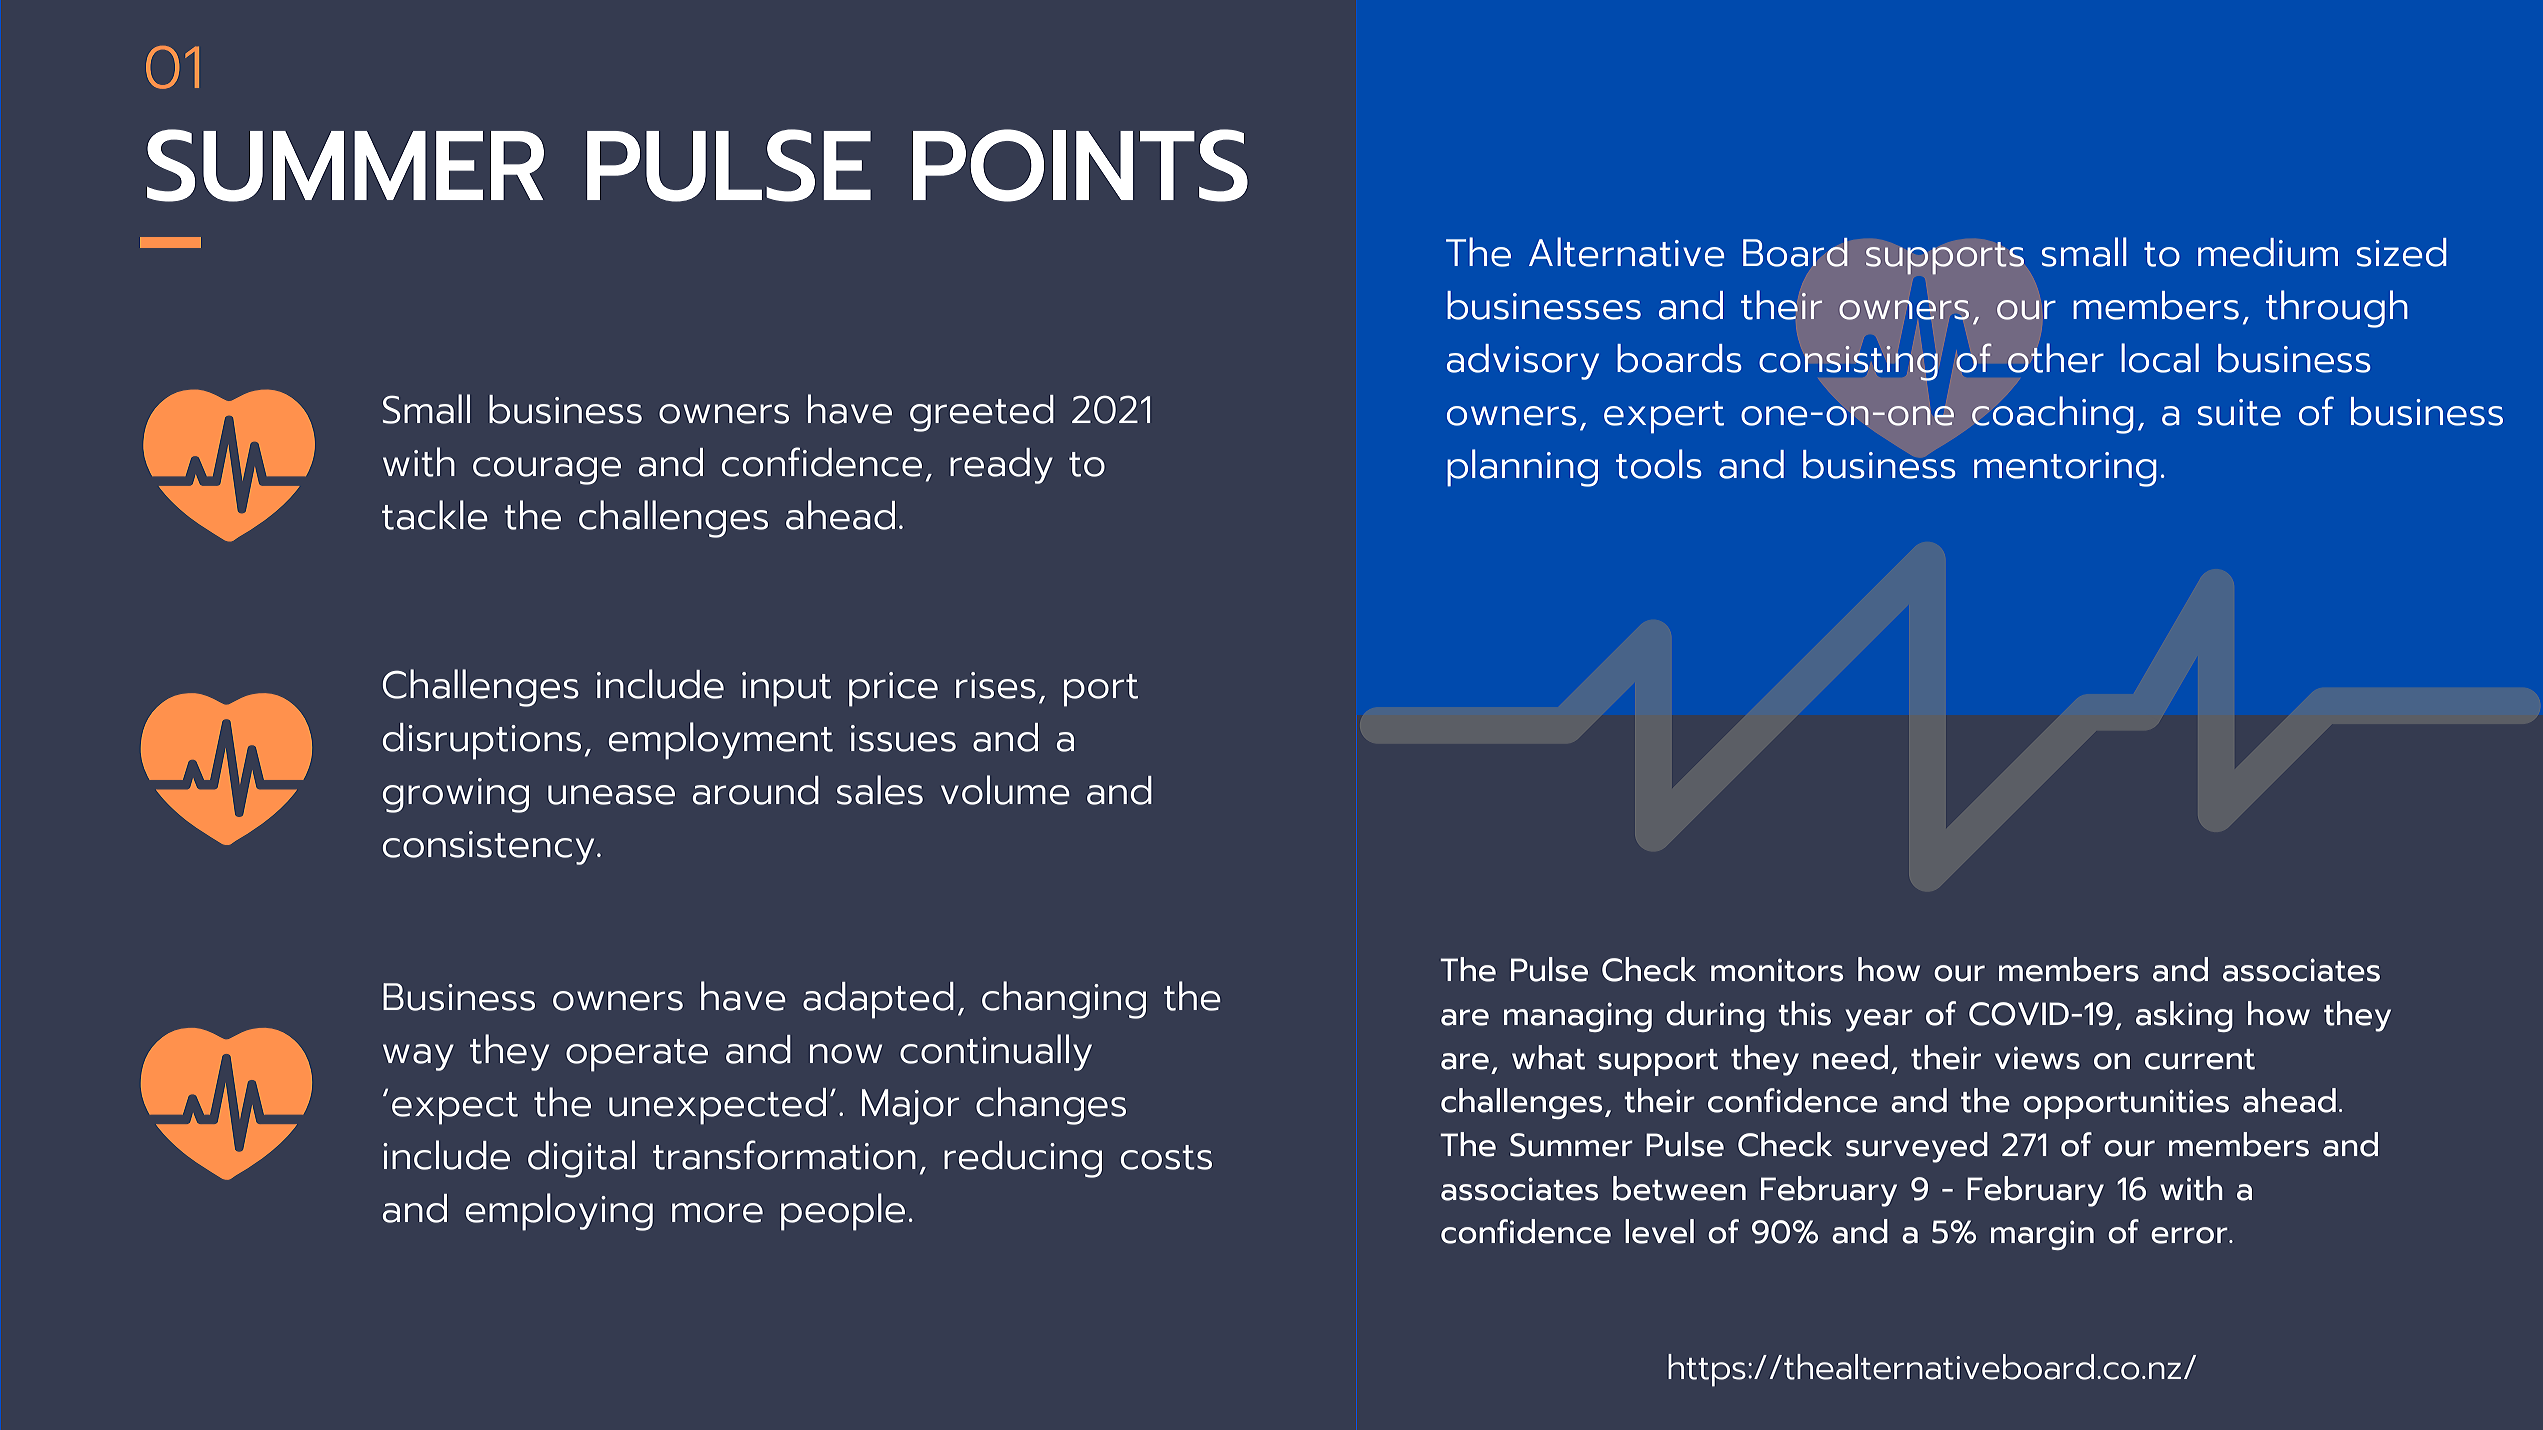  What do you see at coordinates (717, 1213) in the screenshot?
I see `more` at bounding box center [717, 1213].
